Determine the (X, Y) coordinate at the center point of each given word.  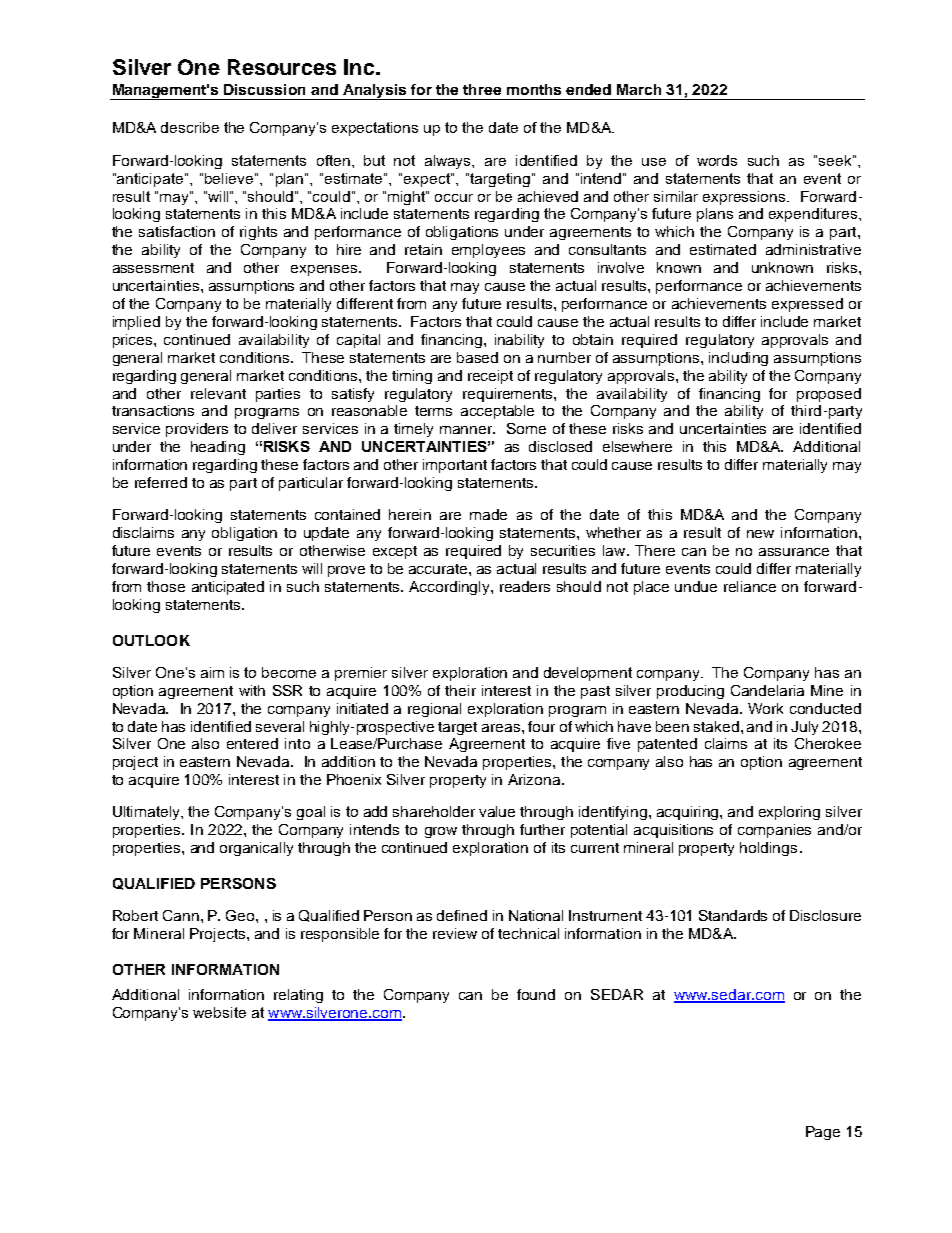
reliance (750, 586)
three (482, 89)
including (738, 359)
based (477, 357)
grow (441, 832)
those (166, 586)
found (536, 994)
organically (256, 849)
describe (190, 127)
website (219, 1012)
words (717, 160)
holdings (768, 849)
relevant (218, 393)
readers (525, 586)
